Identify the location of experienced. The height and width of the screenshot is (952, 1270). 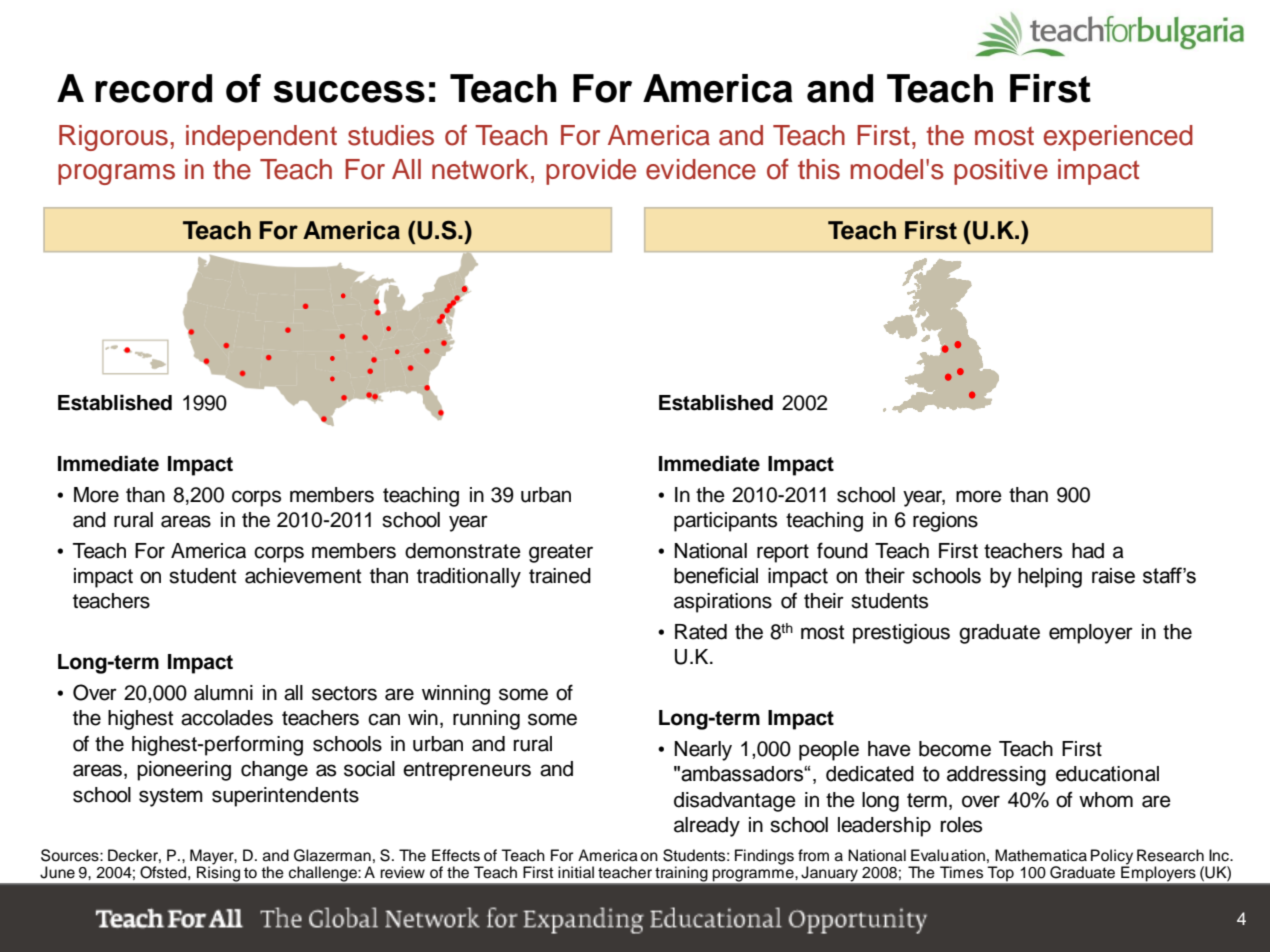
(1118, 138).
